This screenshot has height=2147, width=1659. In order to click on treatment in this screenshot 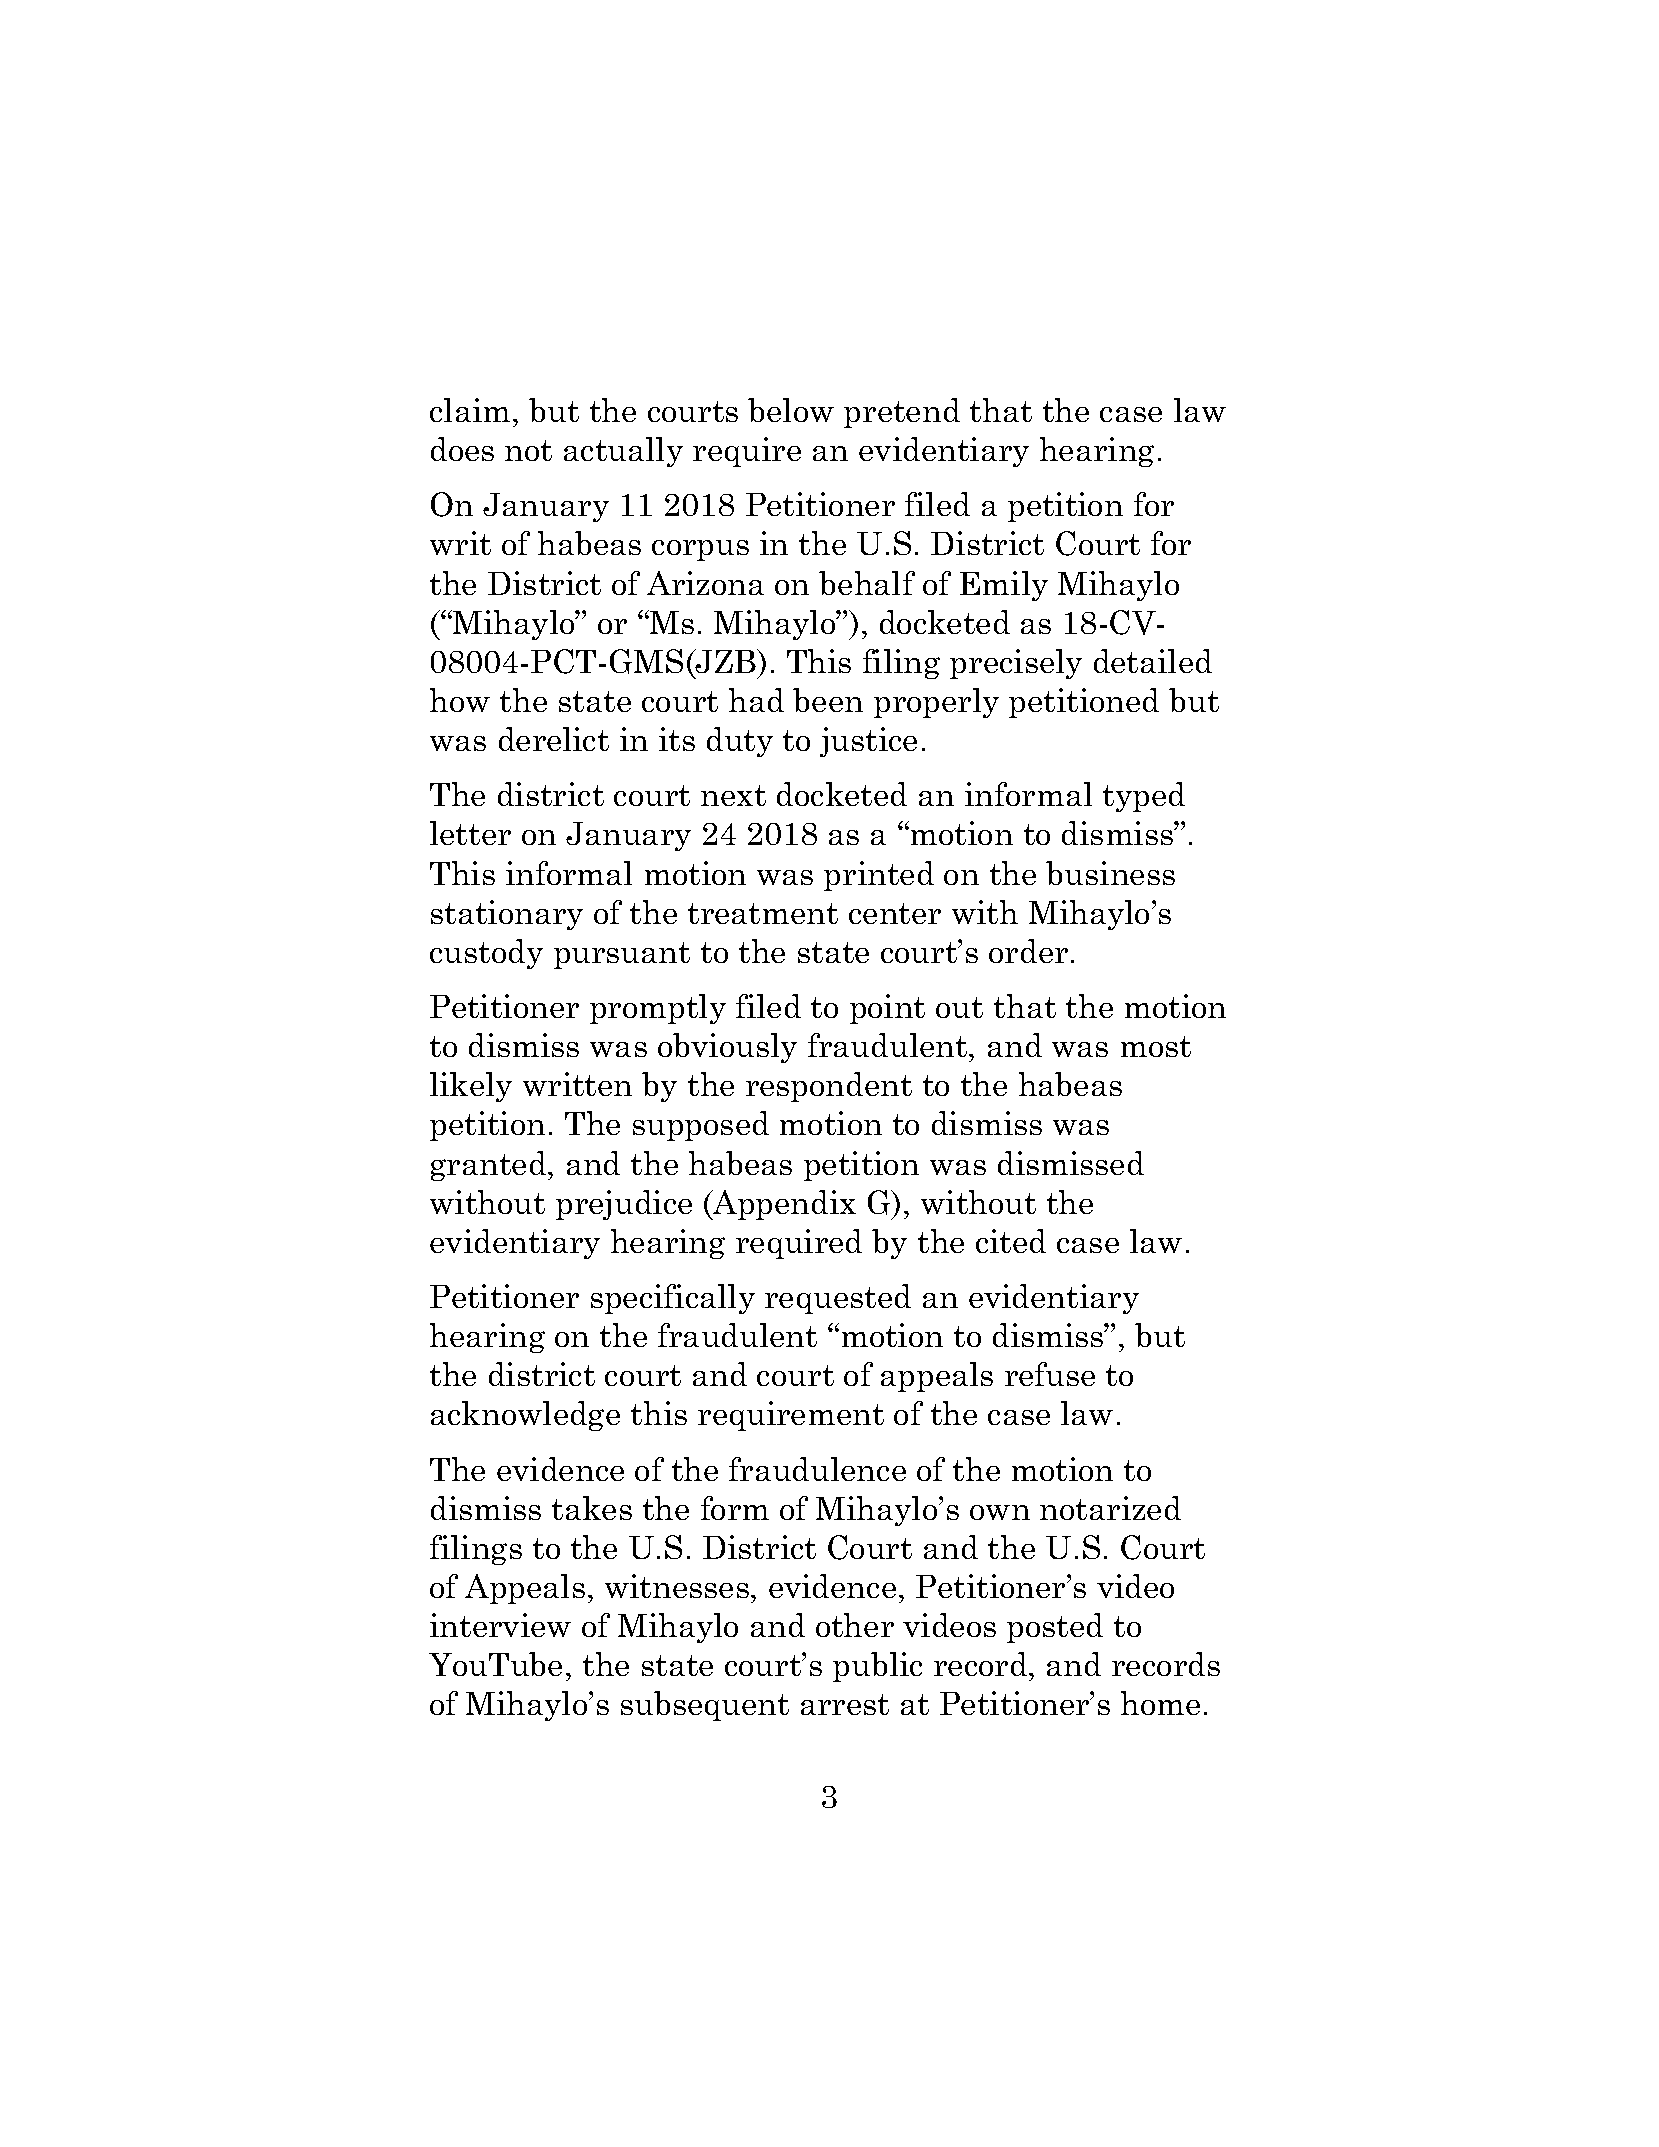, I will do `click(763, 913)`.
